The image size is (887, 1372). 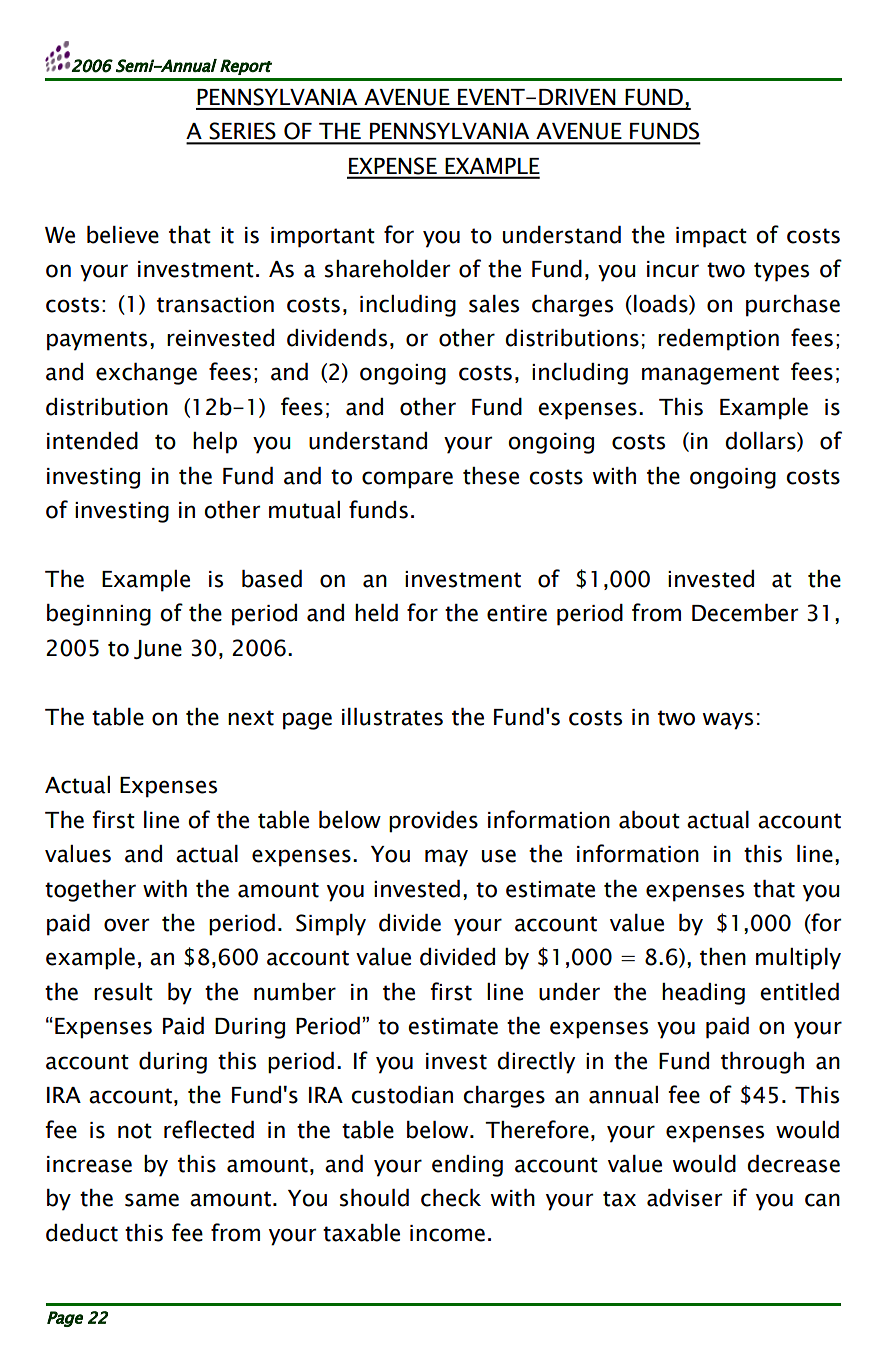 I want to click on shareholder, so click(x=387, y=269).
